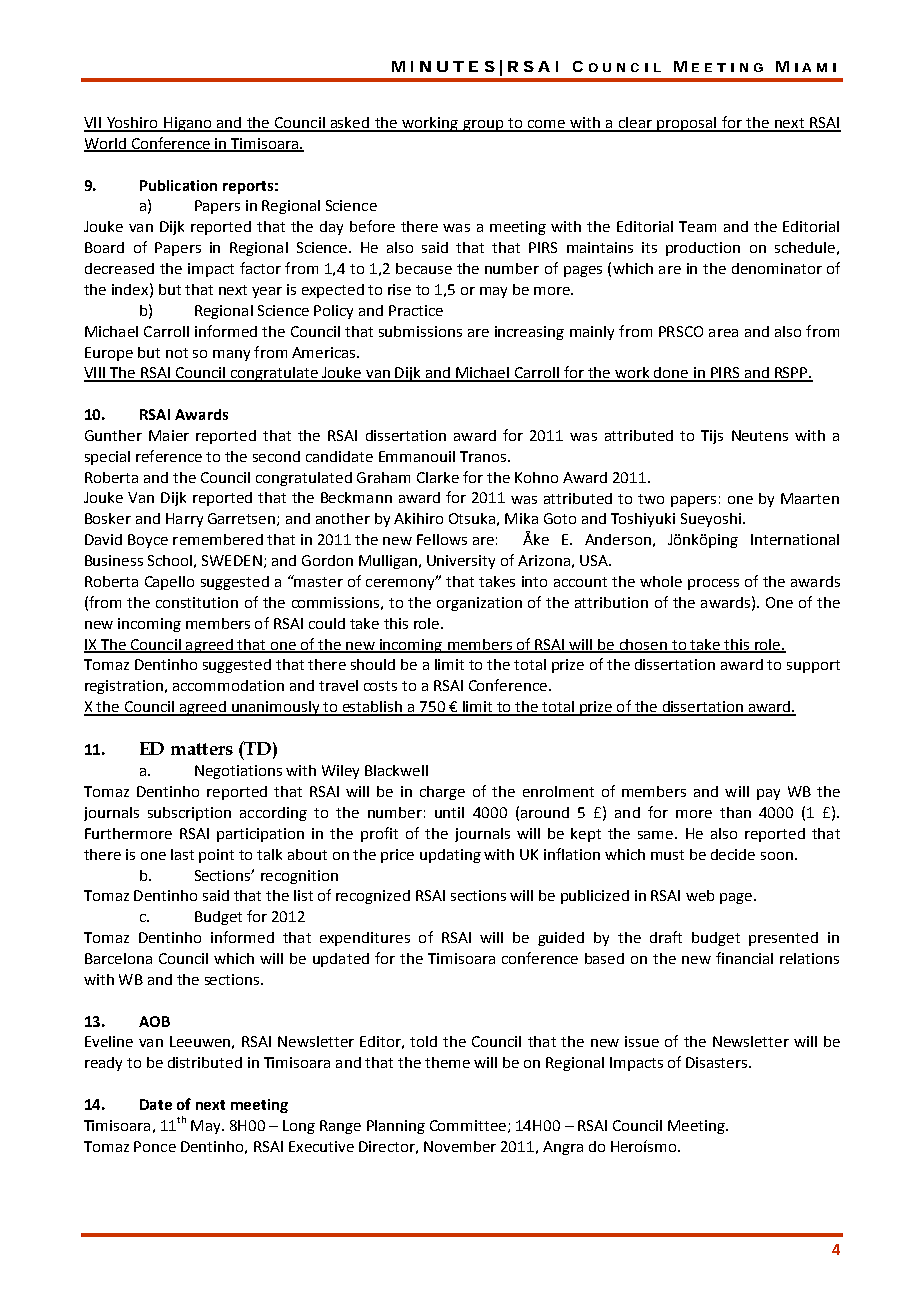 This page has width=924, height=1308. What do you see at coordinates (438, 477) in the page?
I see `Clarke` at bounding box center [438, 477].
